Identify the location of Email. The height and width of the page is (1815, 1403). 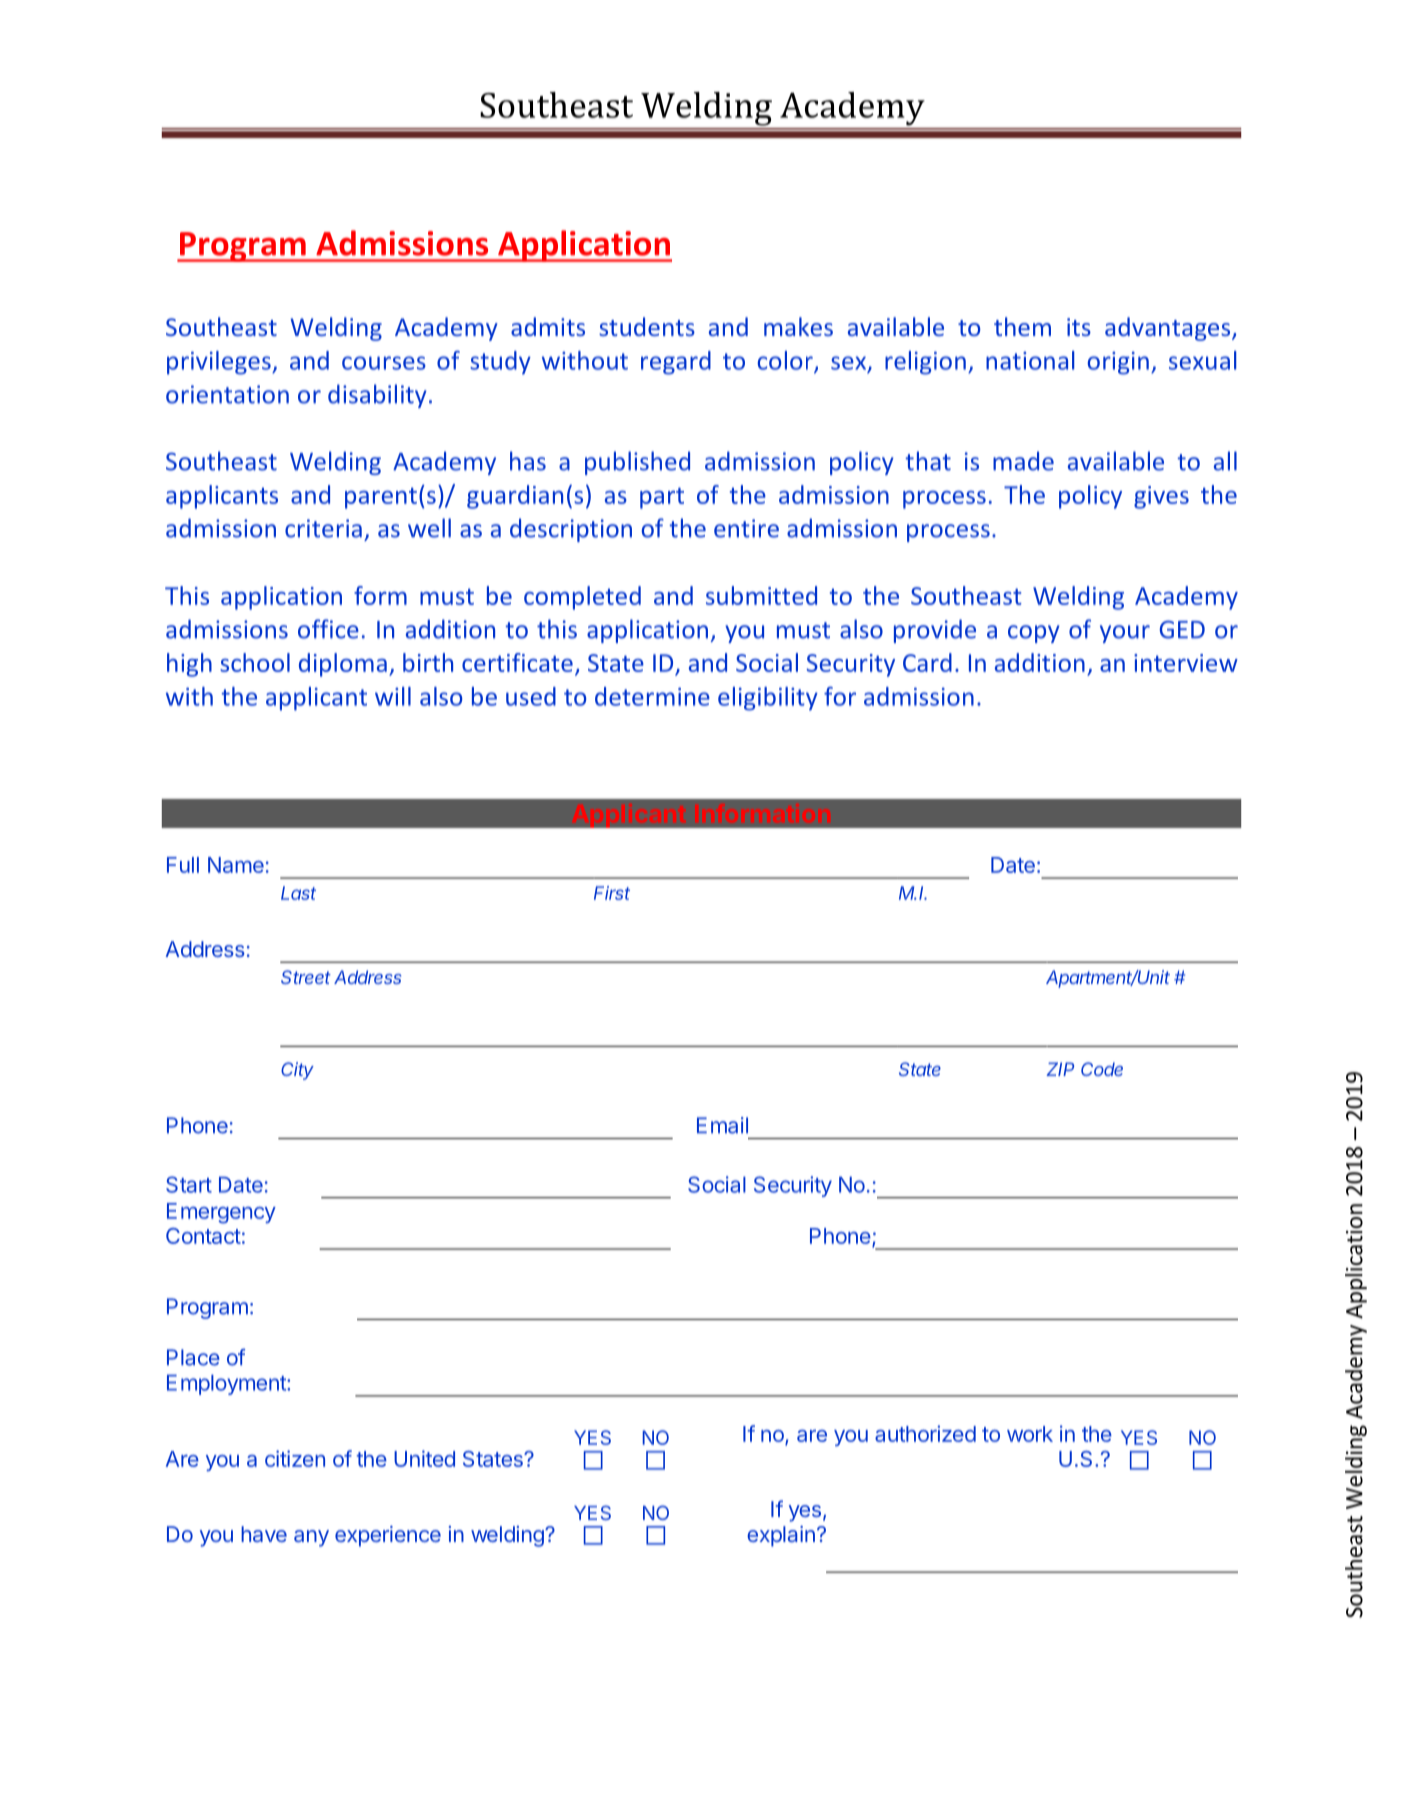
(722, 1125).
